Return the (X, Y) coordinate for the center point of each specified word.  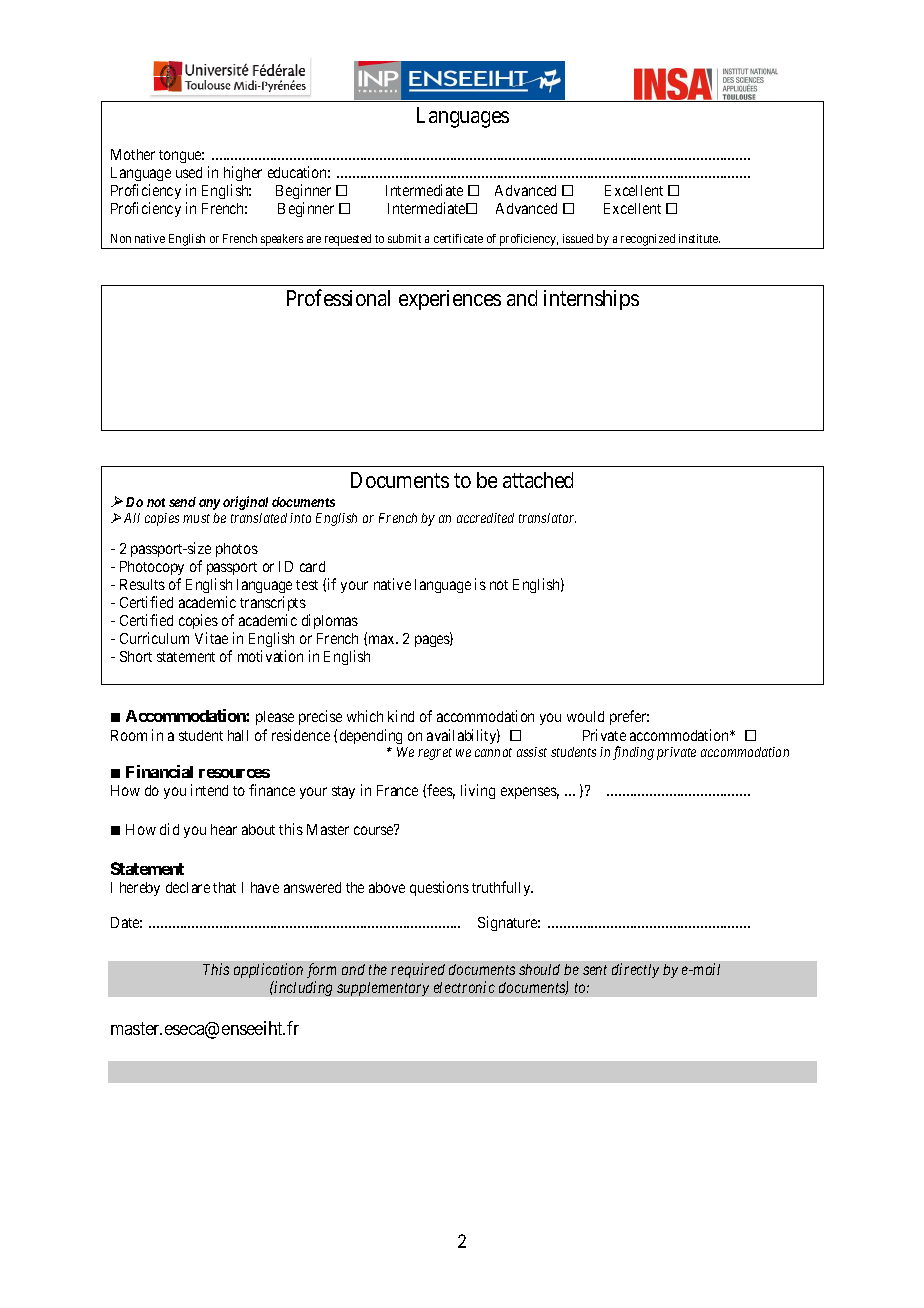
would (585, 716)
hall (238, 735)
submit (404, 238)
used (189, 172)
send (182, 502)
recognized (648, 241)
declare (188, 887)
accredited (485, 518)
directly (635, 970)
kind (401, 716)
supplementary (383, 989)
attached (538, 480)
